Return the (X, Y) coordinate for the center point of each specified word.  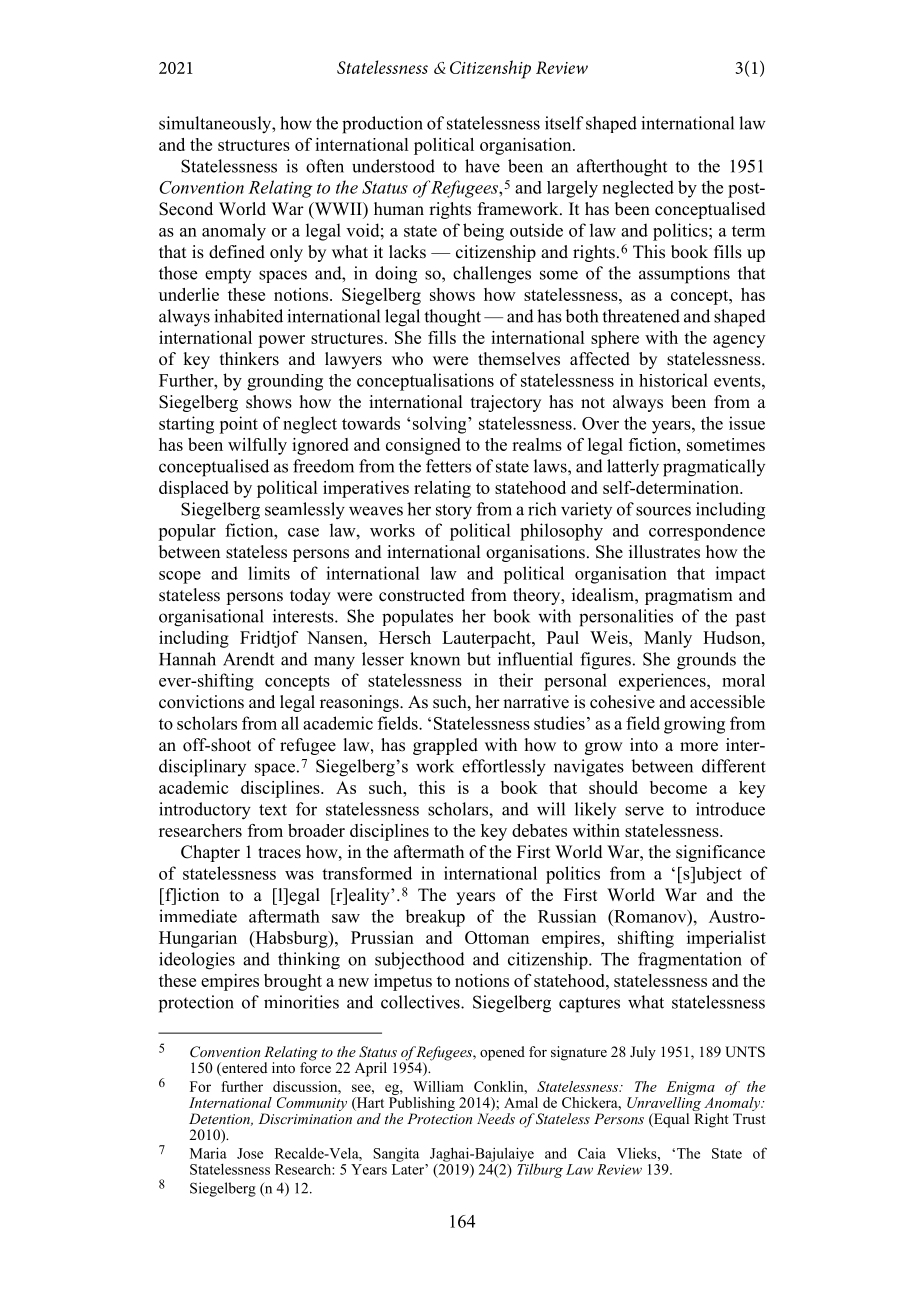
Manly (668, 639)
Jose (250, 1153)
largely (572, 189)
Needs (496, 1118)
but (479, 659)
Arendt (248, 659)
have (482, 166)
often (325, 166)
